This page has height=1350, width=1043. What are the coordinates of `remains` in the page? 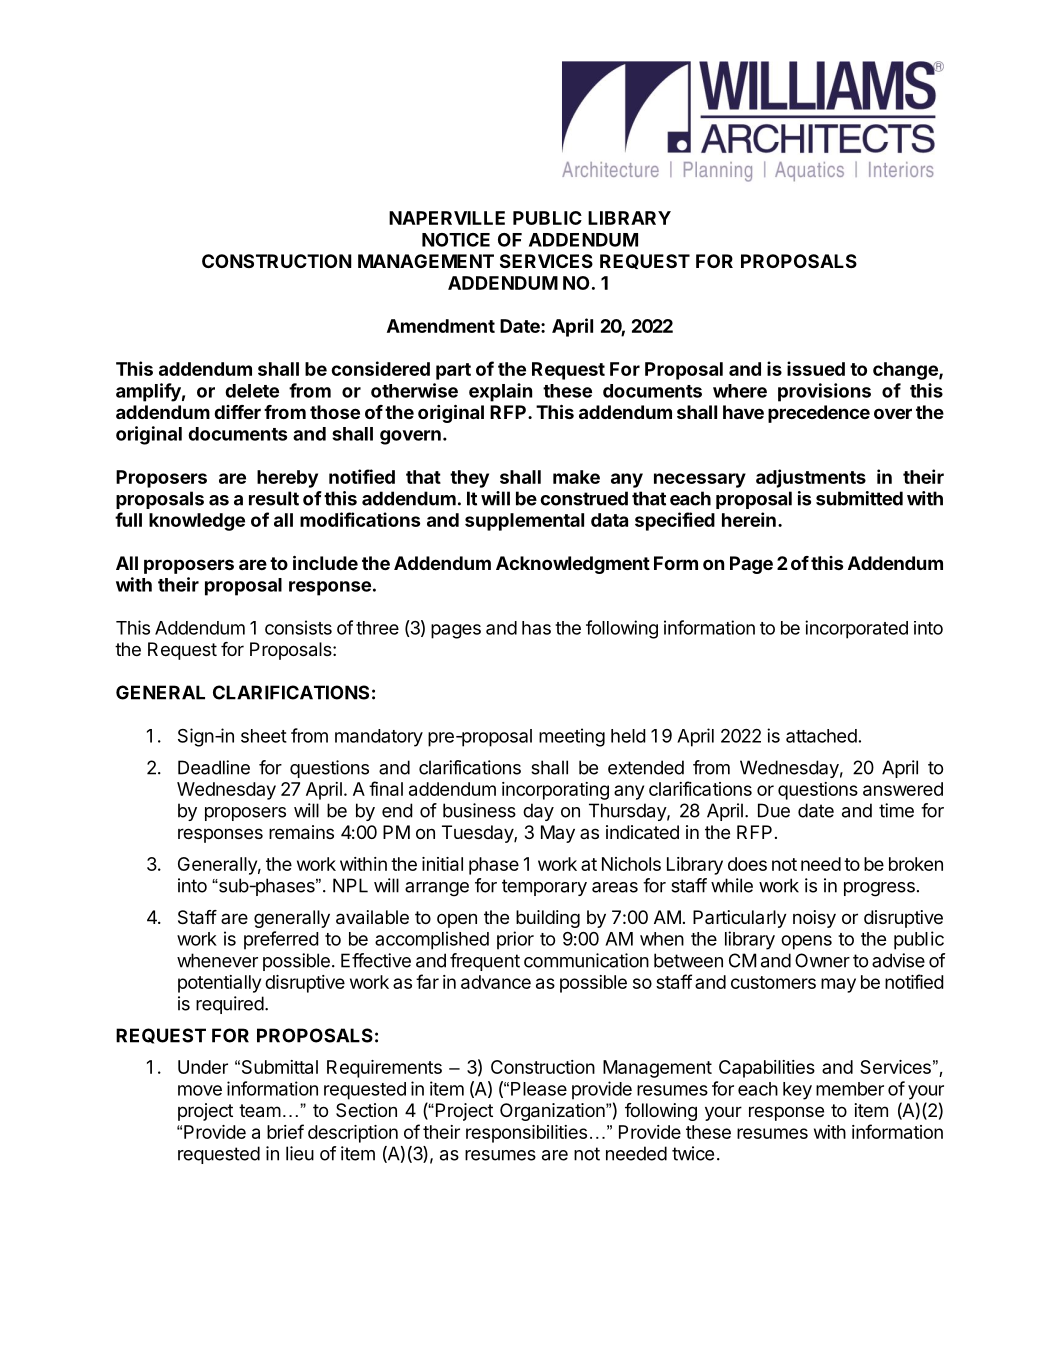 It's located at (301, 832).
